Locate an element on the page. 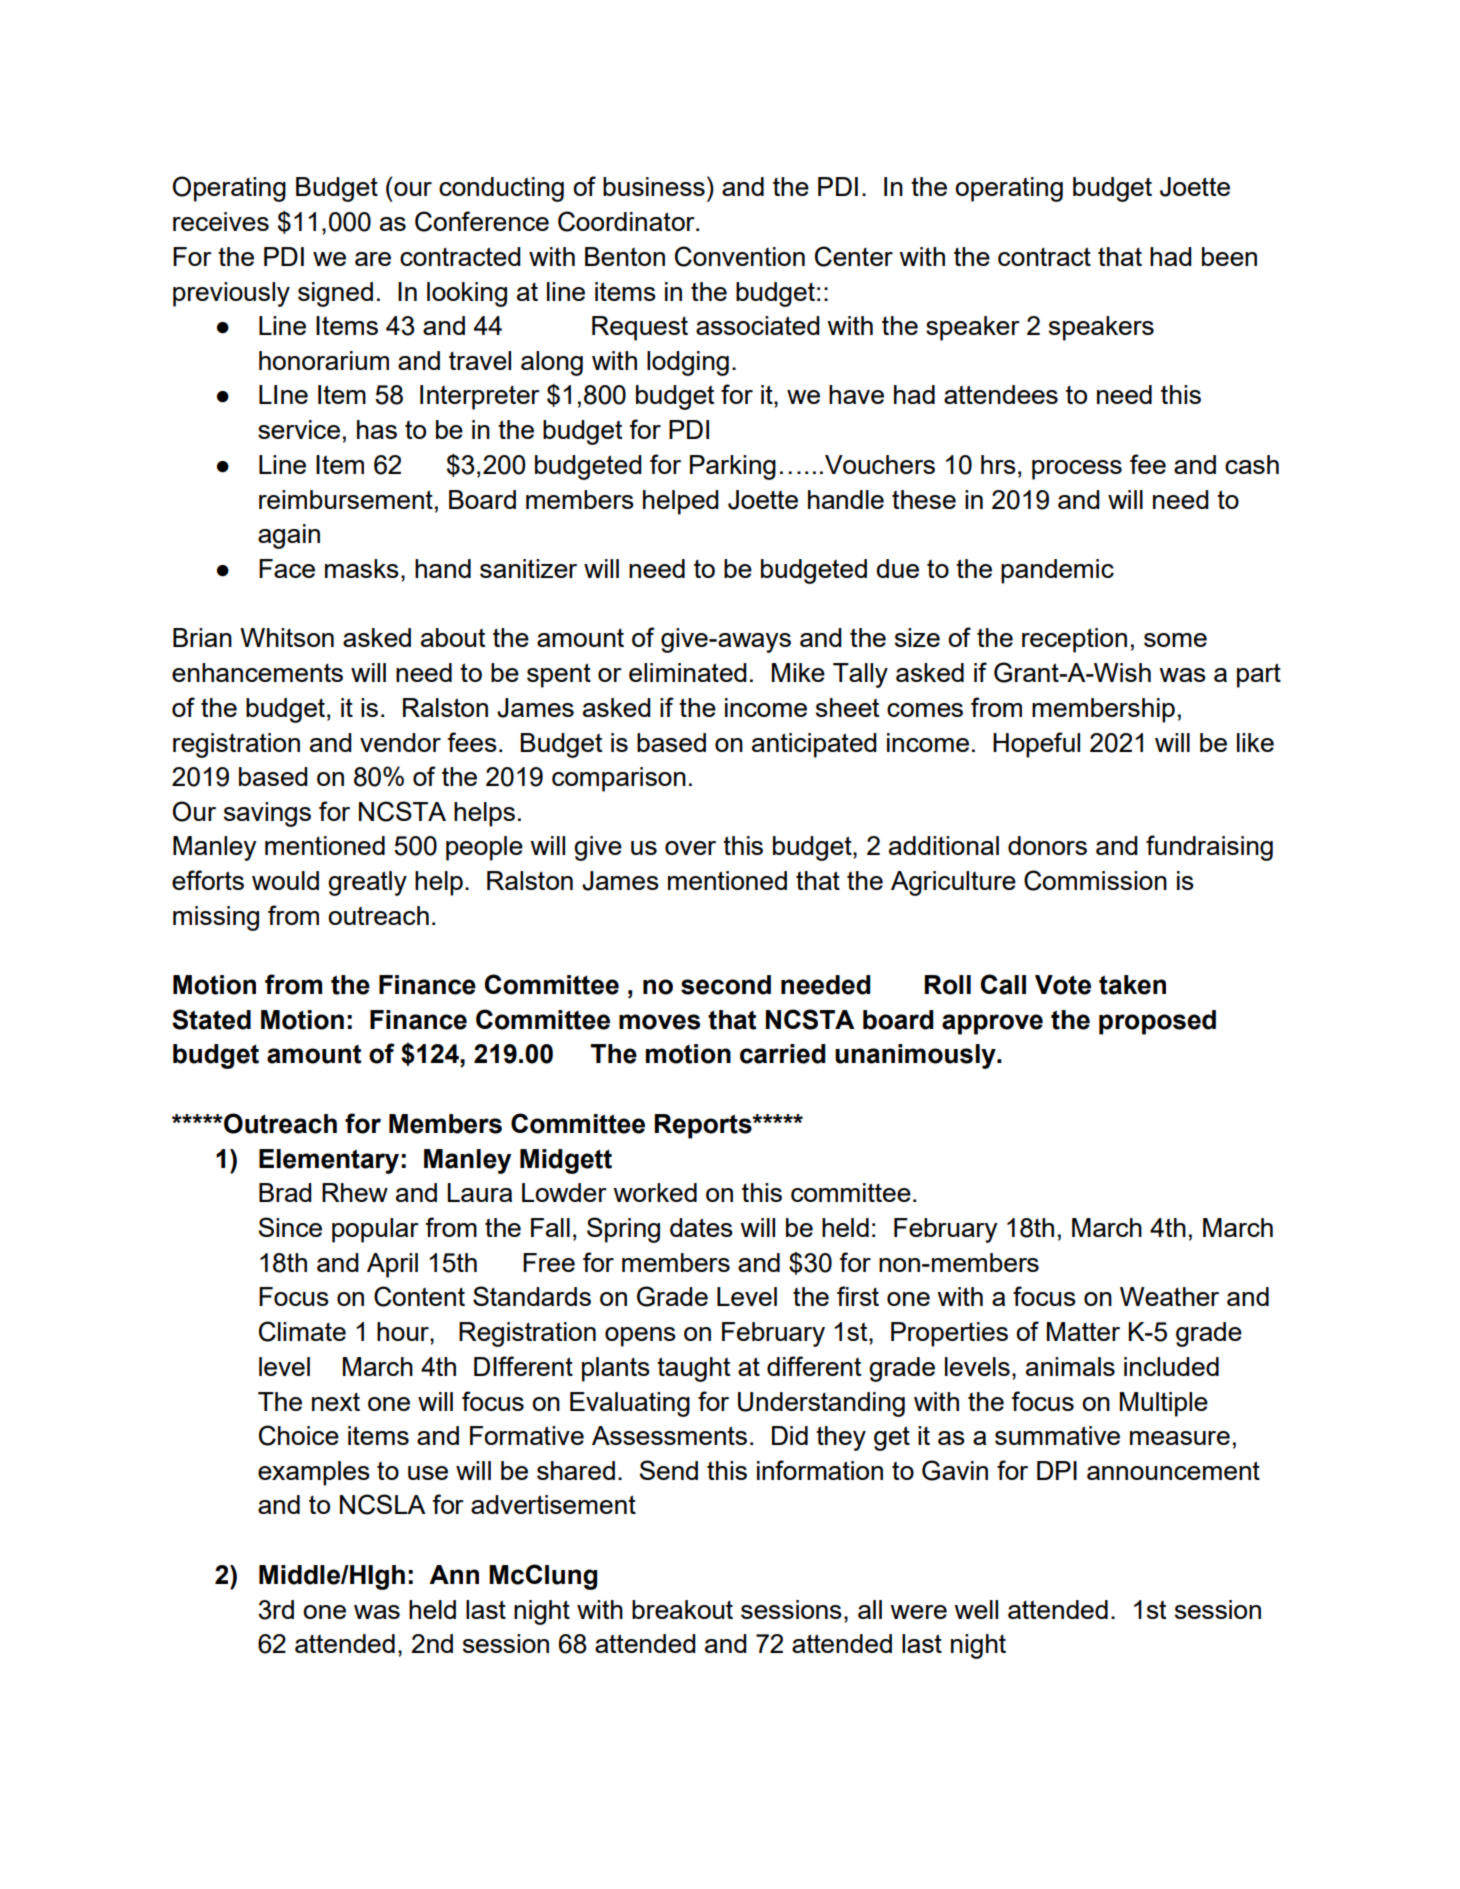 The width and height of the document is (1460, 1889). been is located at coordinates (1229, 256).
